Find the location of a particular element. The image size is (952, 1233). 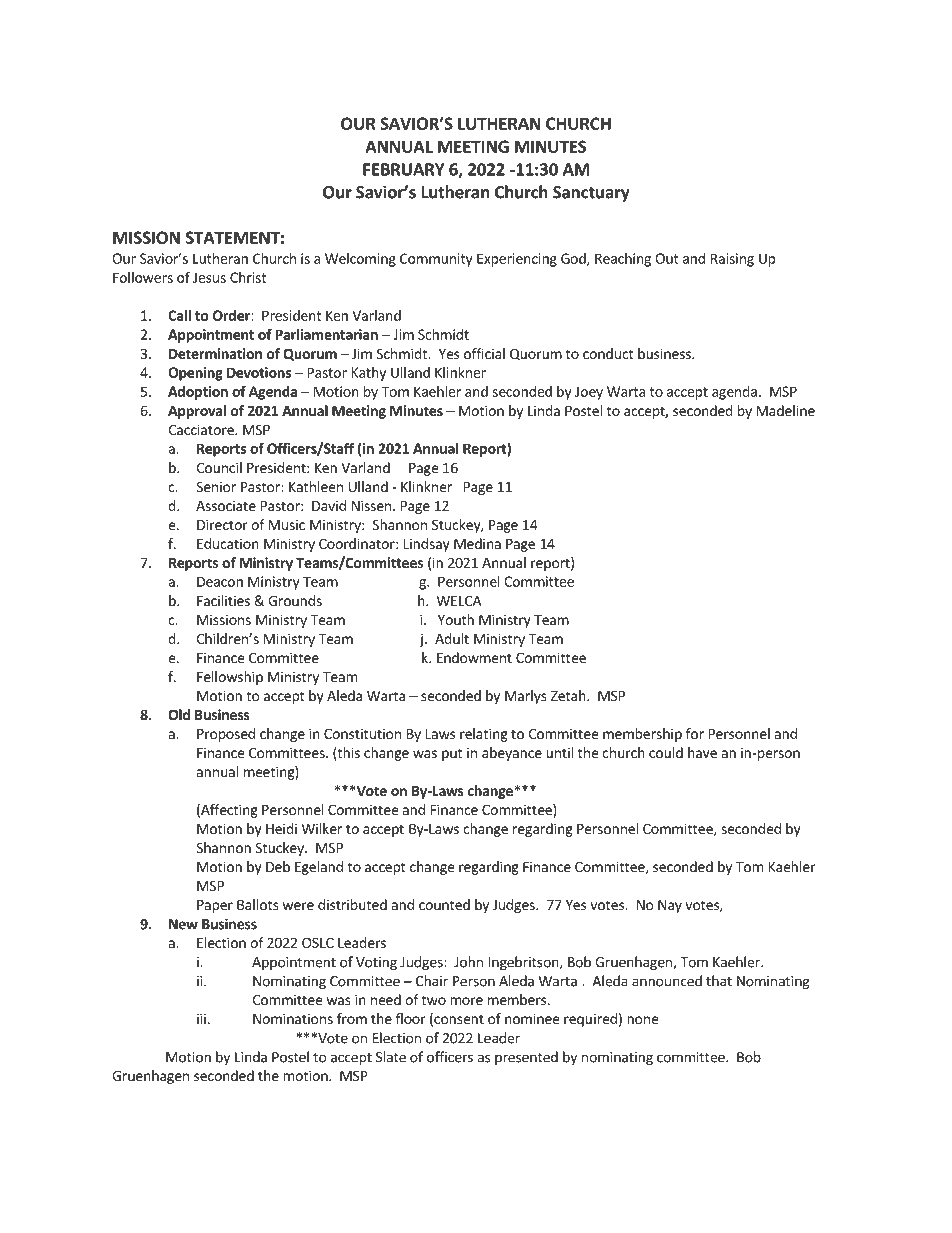

have is located at coordinates (702, 752).
